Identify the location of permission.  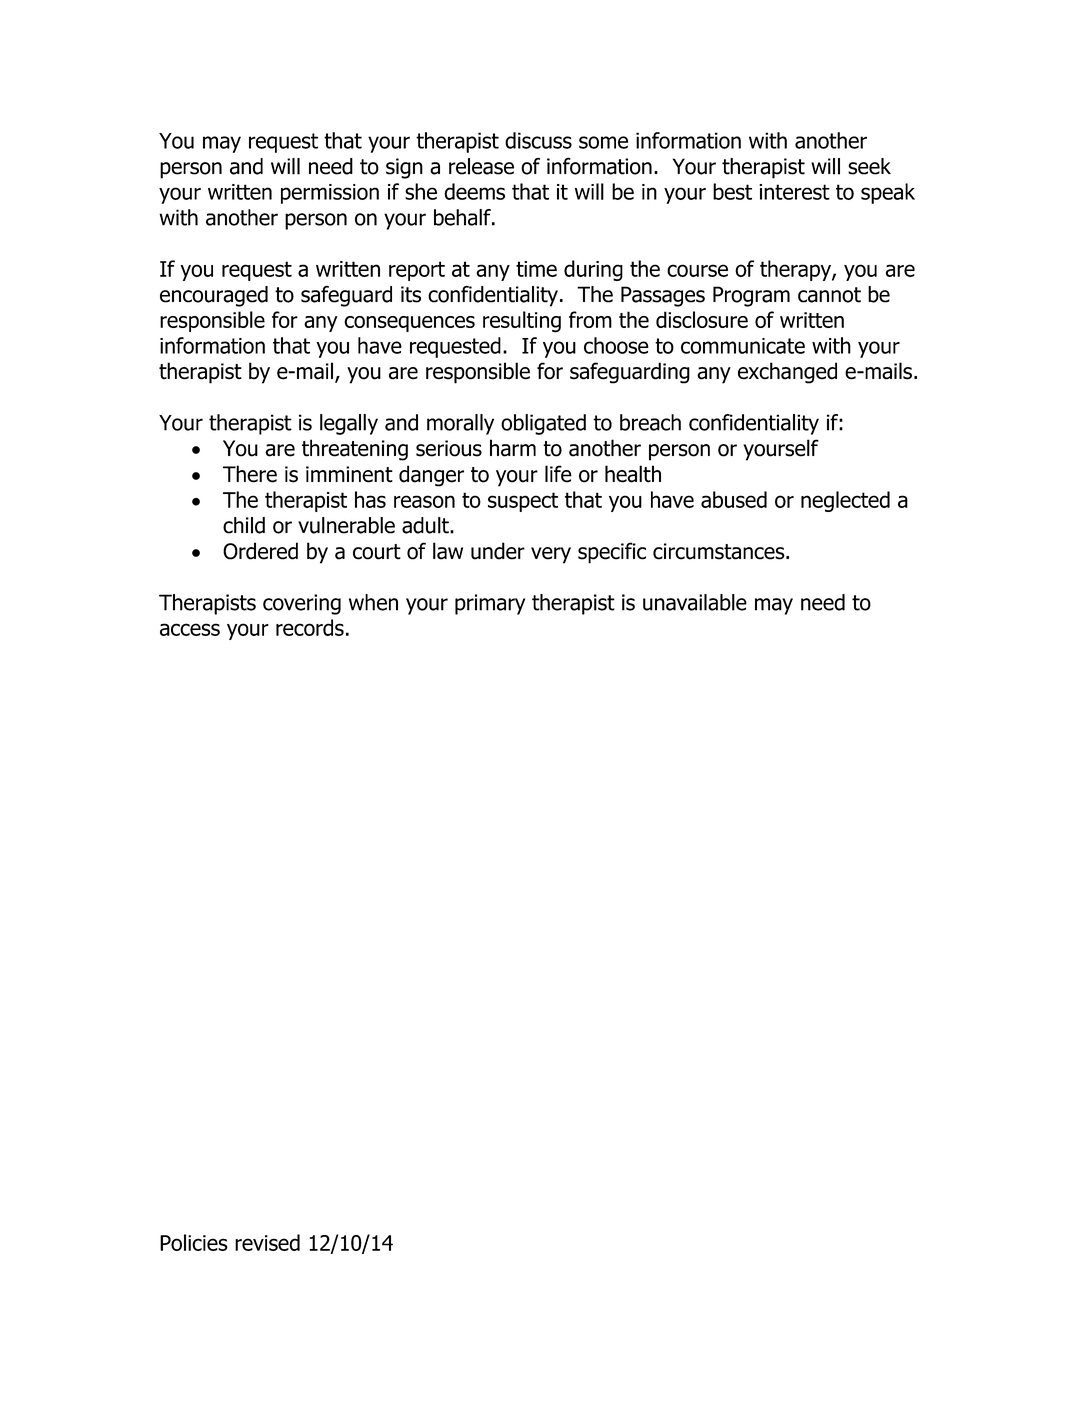
(330, 194).
